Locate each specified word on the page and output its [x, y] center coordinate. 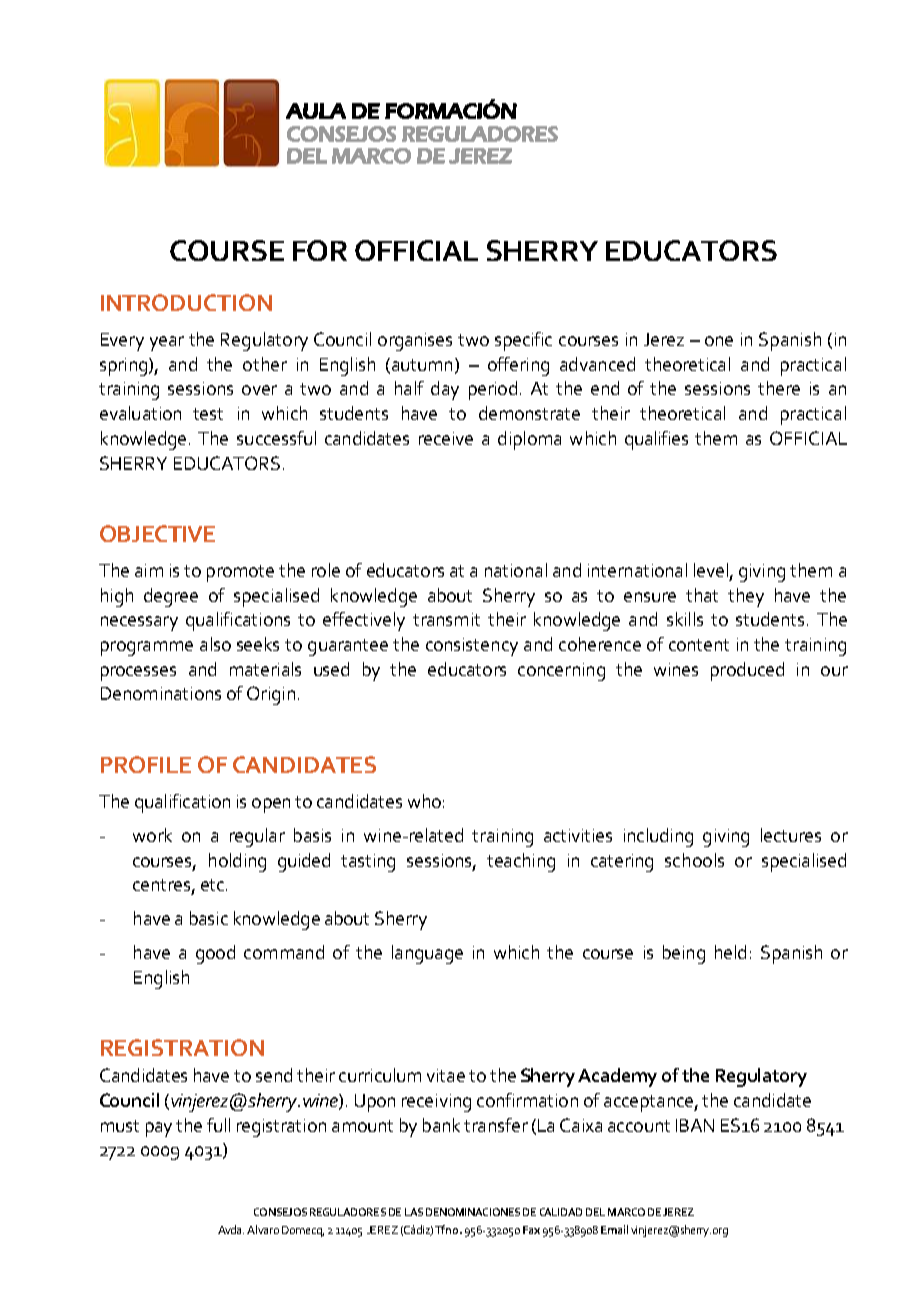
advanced [597, 364]
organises [415, 342]
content [699, 645]
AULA [316, 111]
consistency [472, 647]
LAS [414, 1212]
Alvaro [263, 1229]
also [215, 644]
